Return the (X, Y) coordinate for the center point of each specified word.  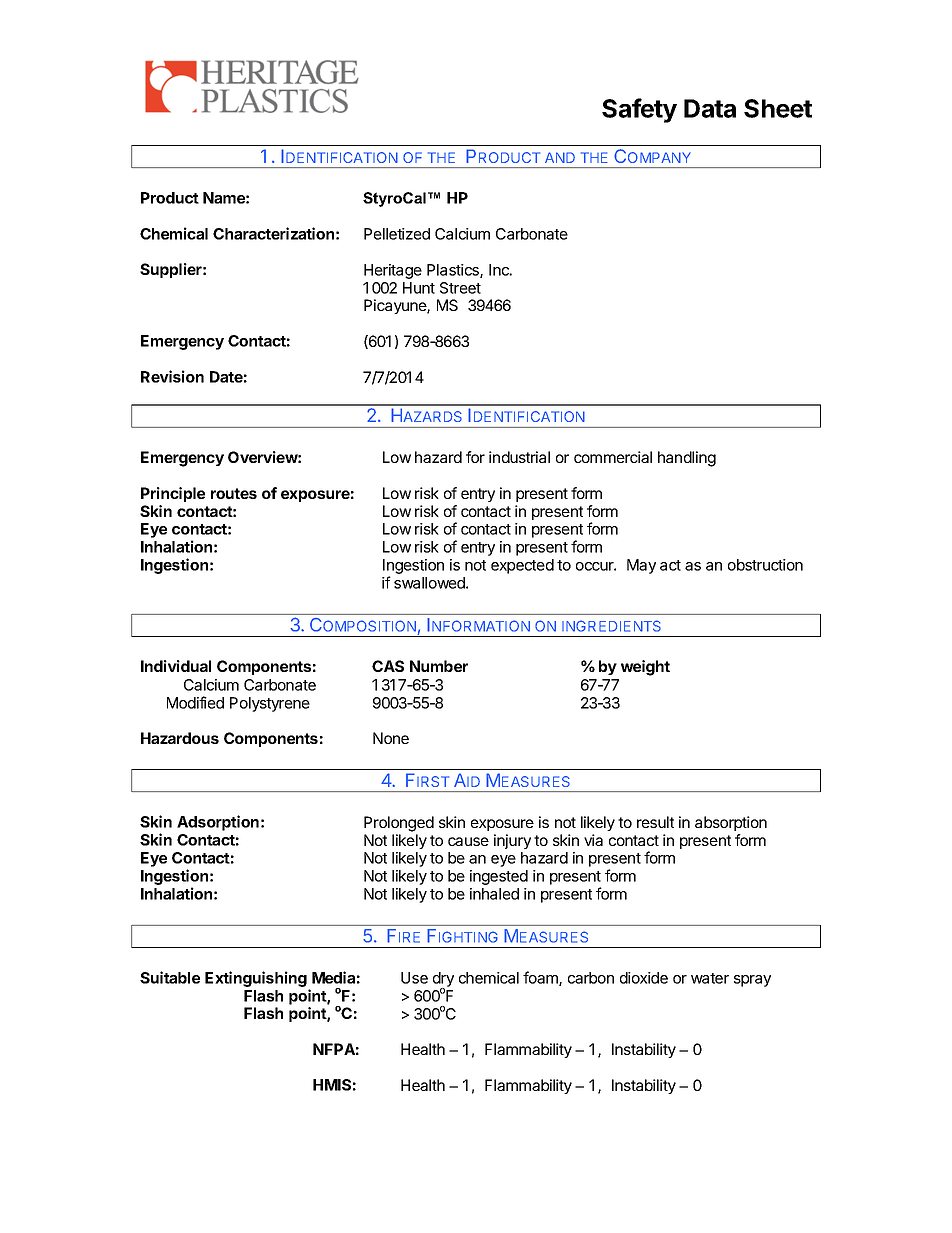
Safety (639, 110)
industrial (519, 457)
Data (710, 108)
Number (439, 666)
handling (687, 459)
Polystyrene (270, 704)
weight (645, 668)
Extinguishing (256, 979)
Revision (172, 376)
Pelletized (397, 234)
